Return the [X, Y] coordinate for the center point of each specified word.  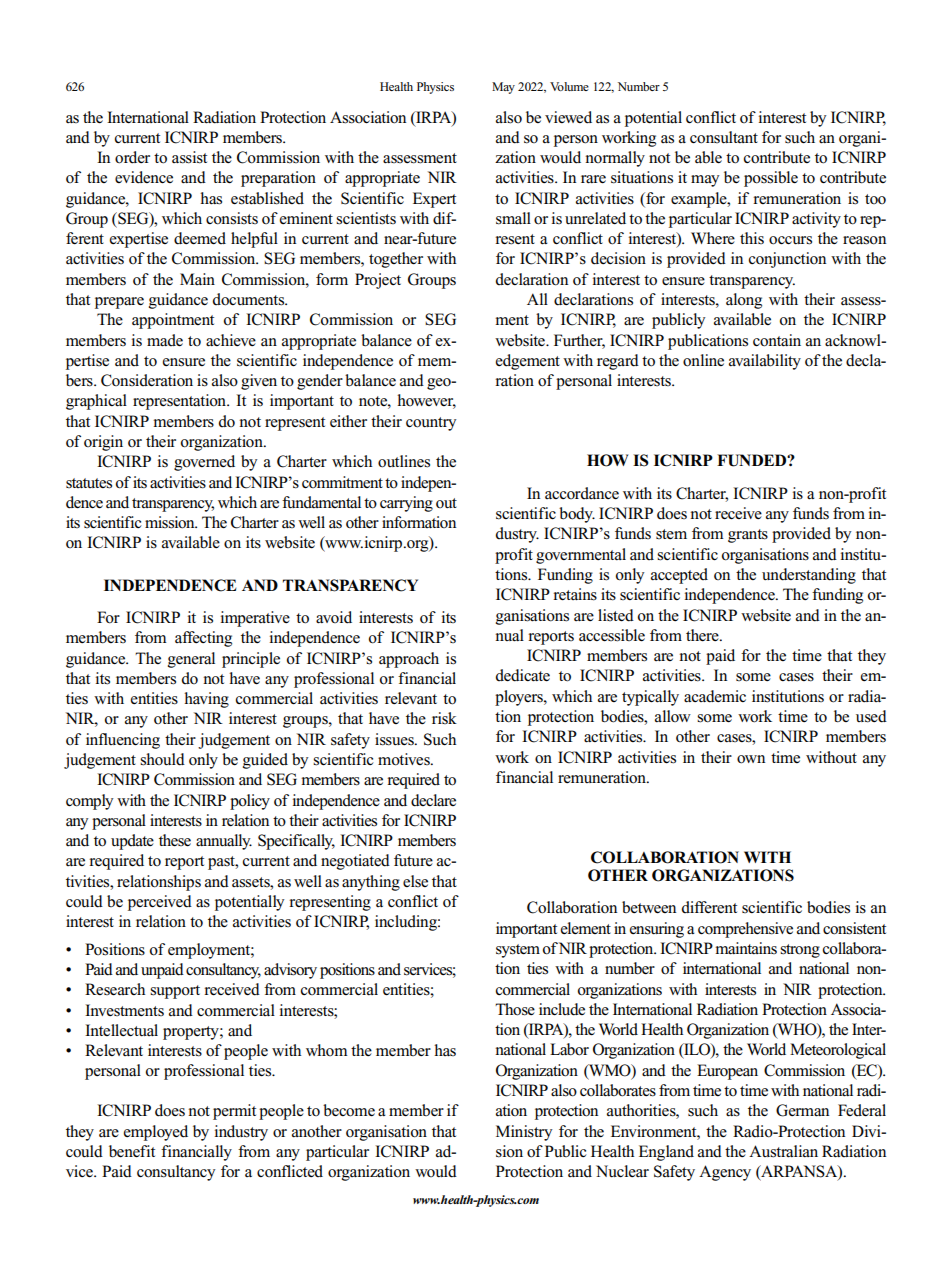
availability [765, 362]
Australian [783, 1151]
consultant [724, 137]
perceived [160, 903]
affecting [203, 639]
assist [189, 157]
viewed [568, 117]
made [165, 340]
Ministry [524, 1133]
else [415, 881]
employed [156, 1133]
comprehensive [745, 930]
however [426, 401]
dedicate [523, 675]
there [703, 635]
